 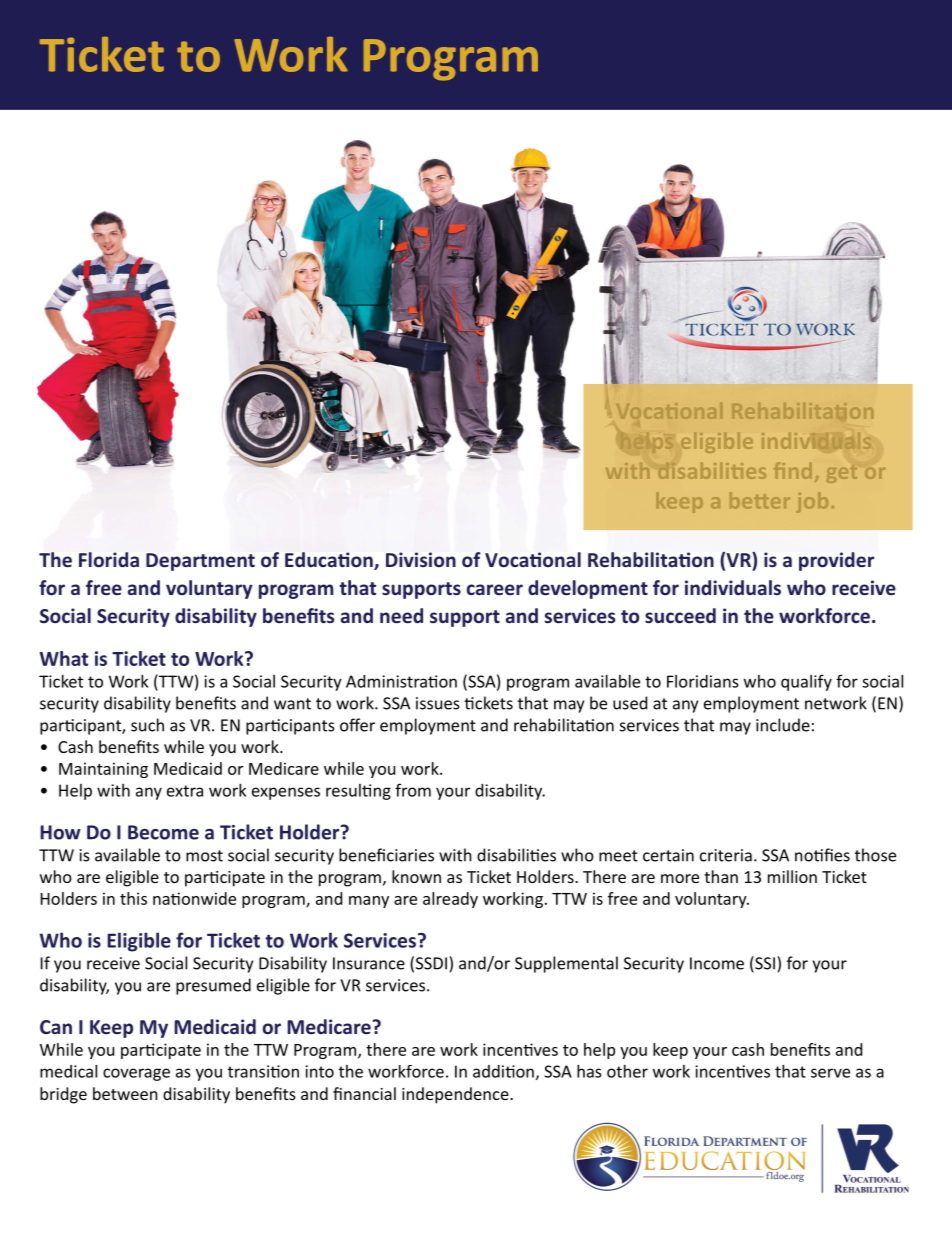 I want to click on Become, so click(x=163, y=832).
